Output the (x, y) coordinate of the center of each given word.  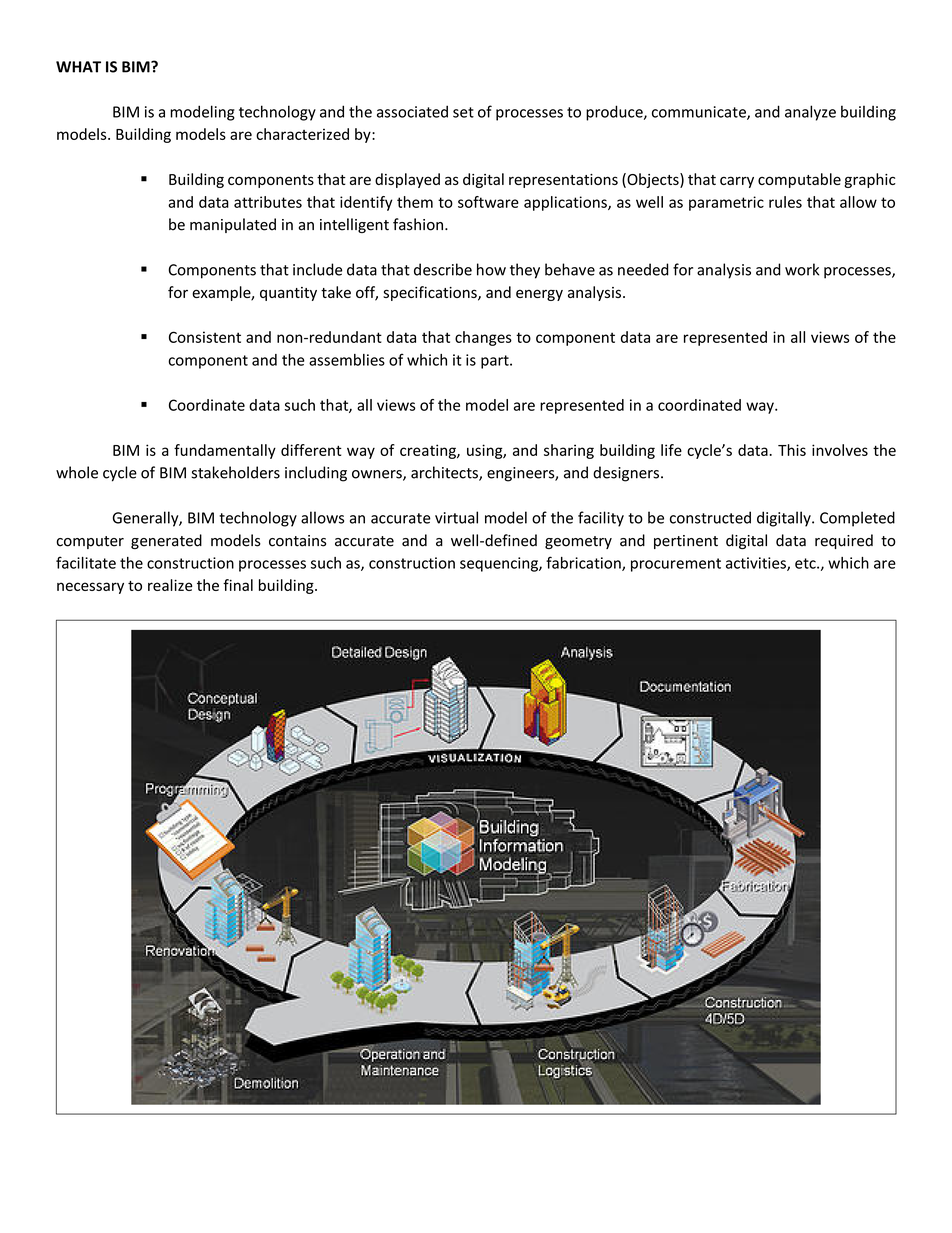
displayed (407, 180)
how (491, 269)
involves (840, 450)
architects (445, 473)
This (792, 450)
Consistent (205, 337)
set (463, 112)
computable (799, 180)
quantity (288, 294)
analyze (810, 113)
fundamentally (225, 451)
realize (170, 585)
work (802, 269)
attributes (268, 202)
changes (483, 338)
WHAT (78, 67)
